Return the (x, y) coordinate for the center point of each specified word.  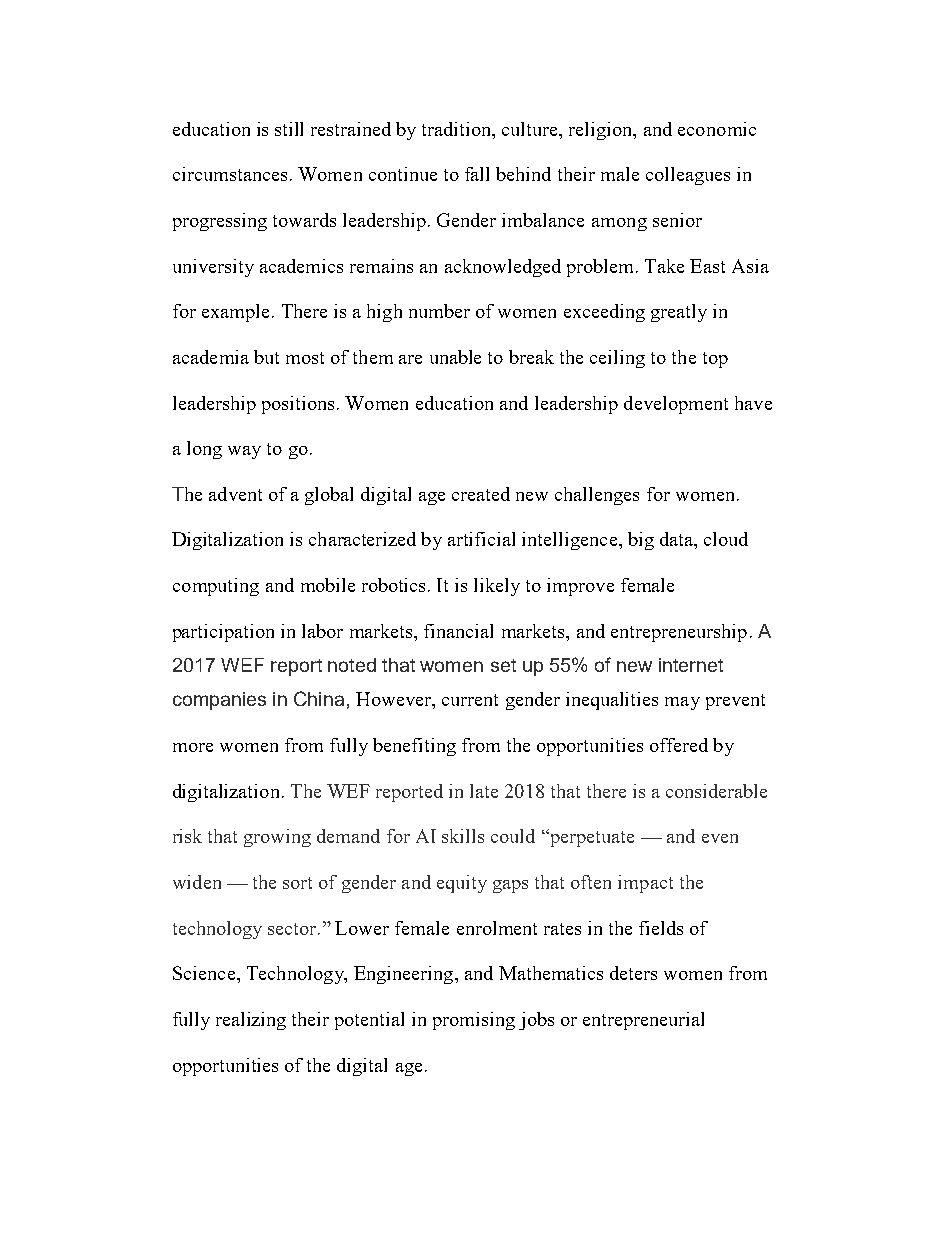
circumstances (230, 174)
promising (474, 1021)
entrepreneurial (643, 1021)
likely (497, 587)
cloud (726, 539)
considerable (716, 791)
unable (455, 357)
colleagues (688, 176)
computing (216, 587)
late (484, 791)
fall (477, 174)
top (715, 360)
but (266, 357)
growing (277, 838)
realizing (251, 1021)
